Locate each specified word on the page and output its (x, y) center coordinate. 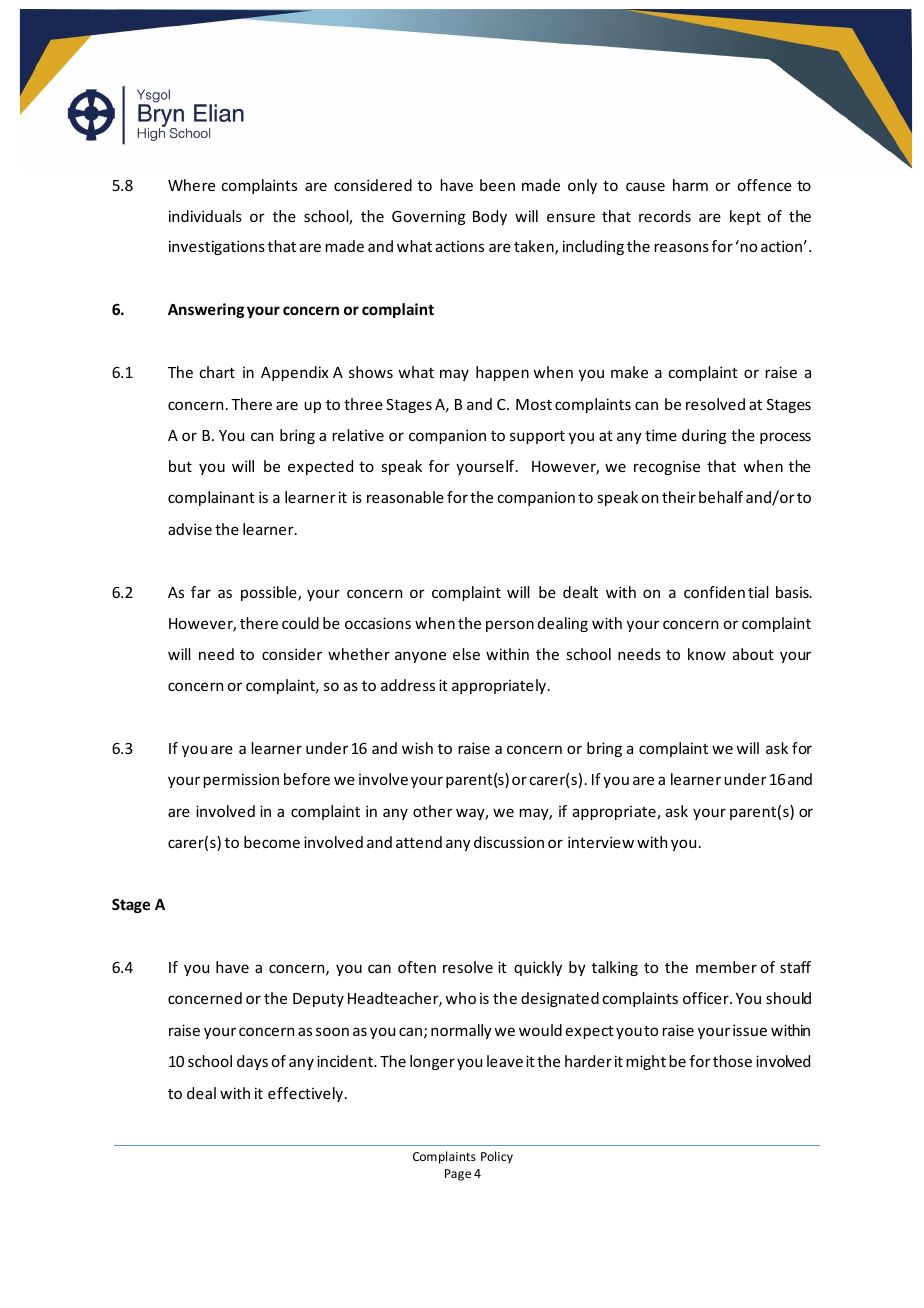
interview (601, 842)
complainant (211, 498)
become (272, 842)
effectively (307, 1094)
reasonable (405, 497)
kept (745, 217)
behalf (721, 497)
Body (490, 217)
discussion (509, 842)
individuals (205, 216)
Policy (497, 1157)
